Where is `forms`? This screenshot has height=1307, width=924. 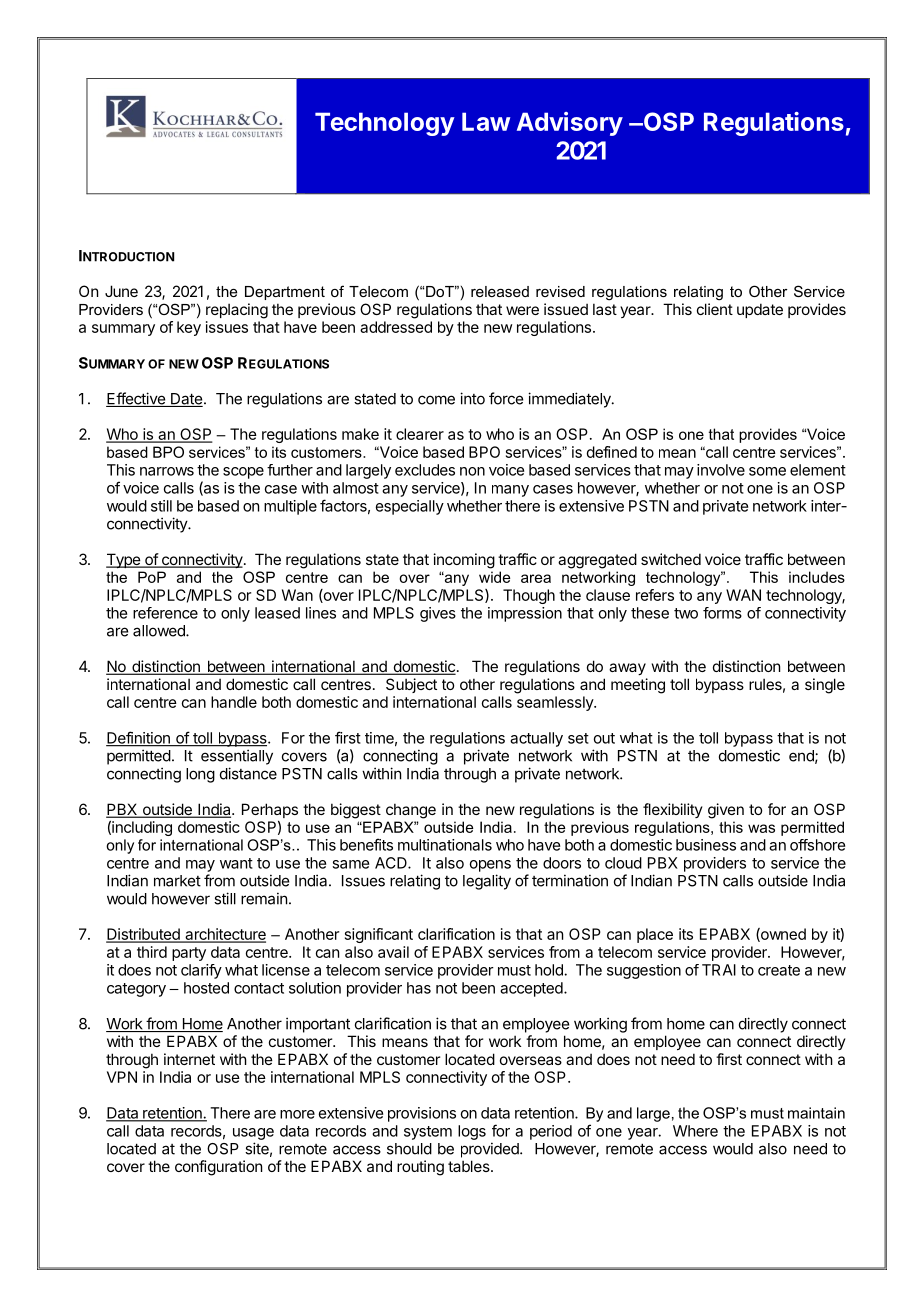 forms is located at coordinates (722, 613).
